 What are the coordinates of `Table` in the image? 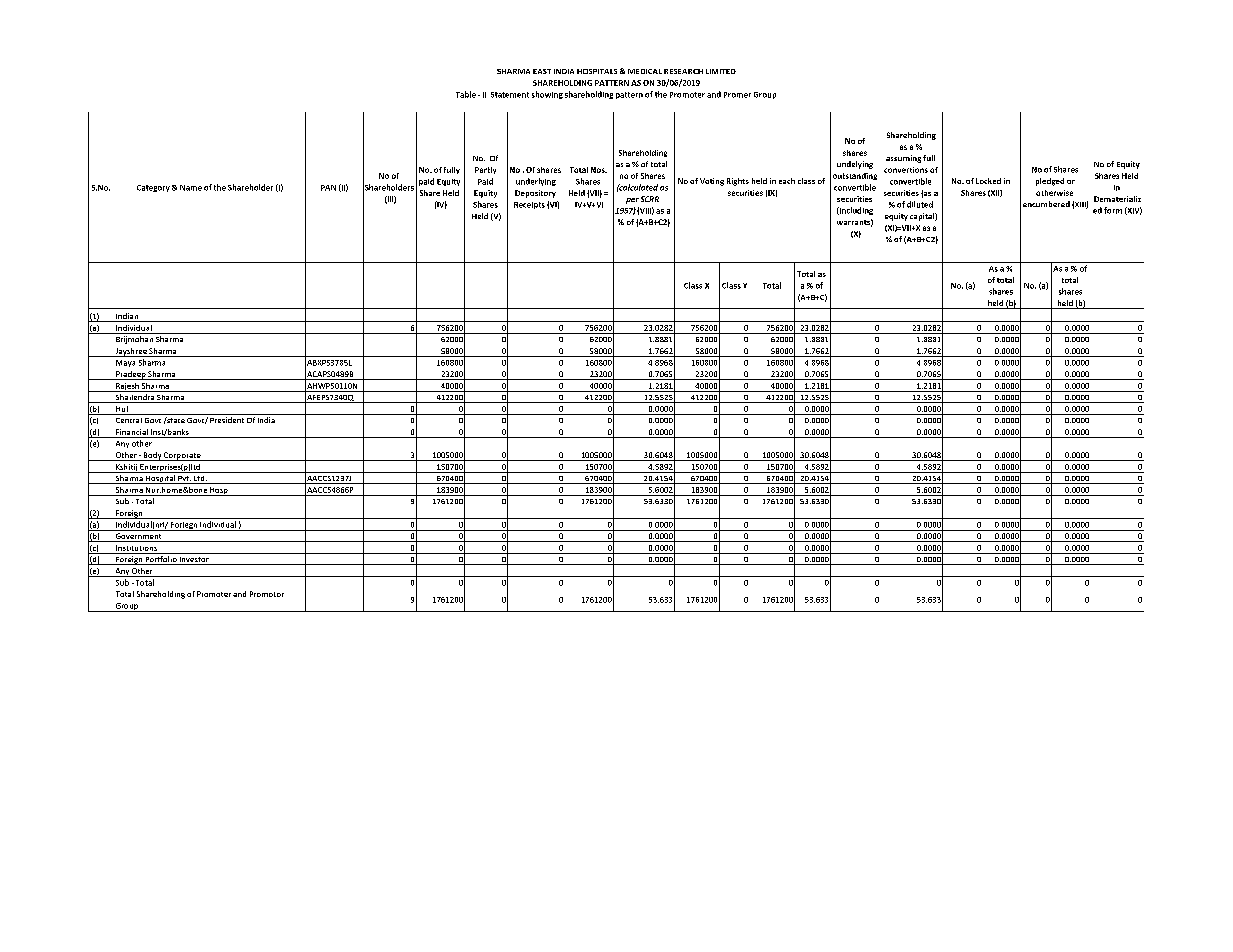 It's located at (466, 94).
